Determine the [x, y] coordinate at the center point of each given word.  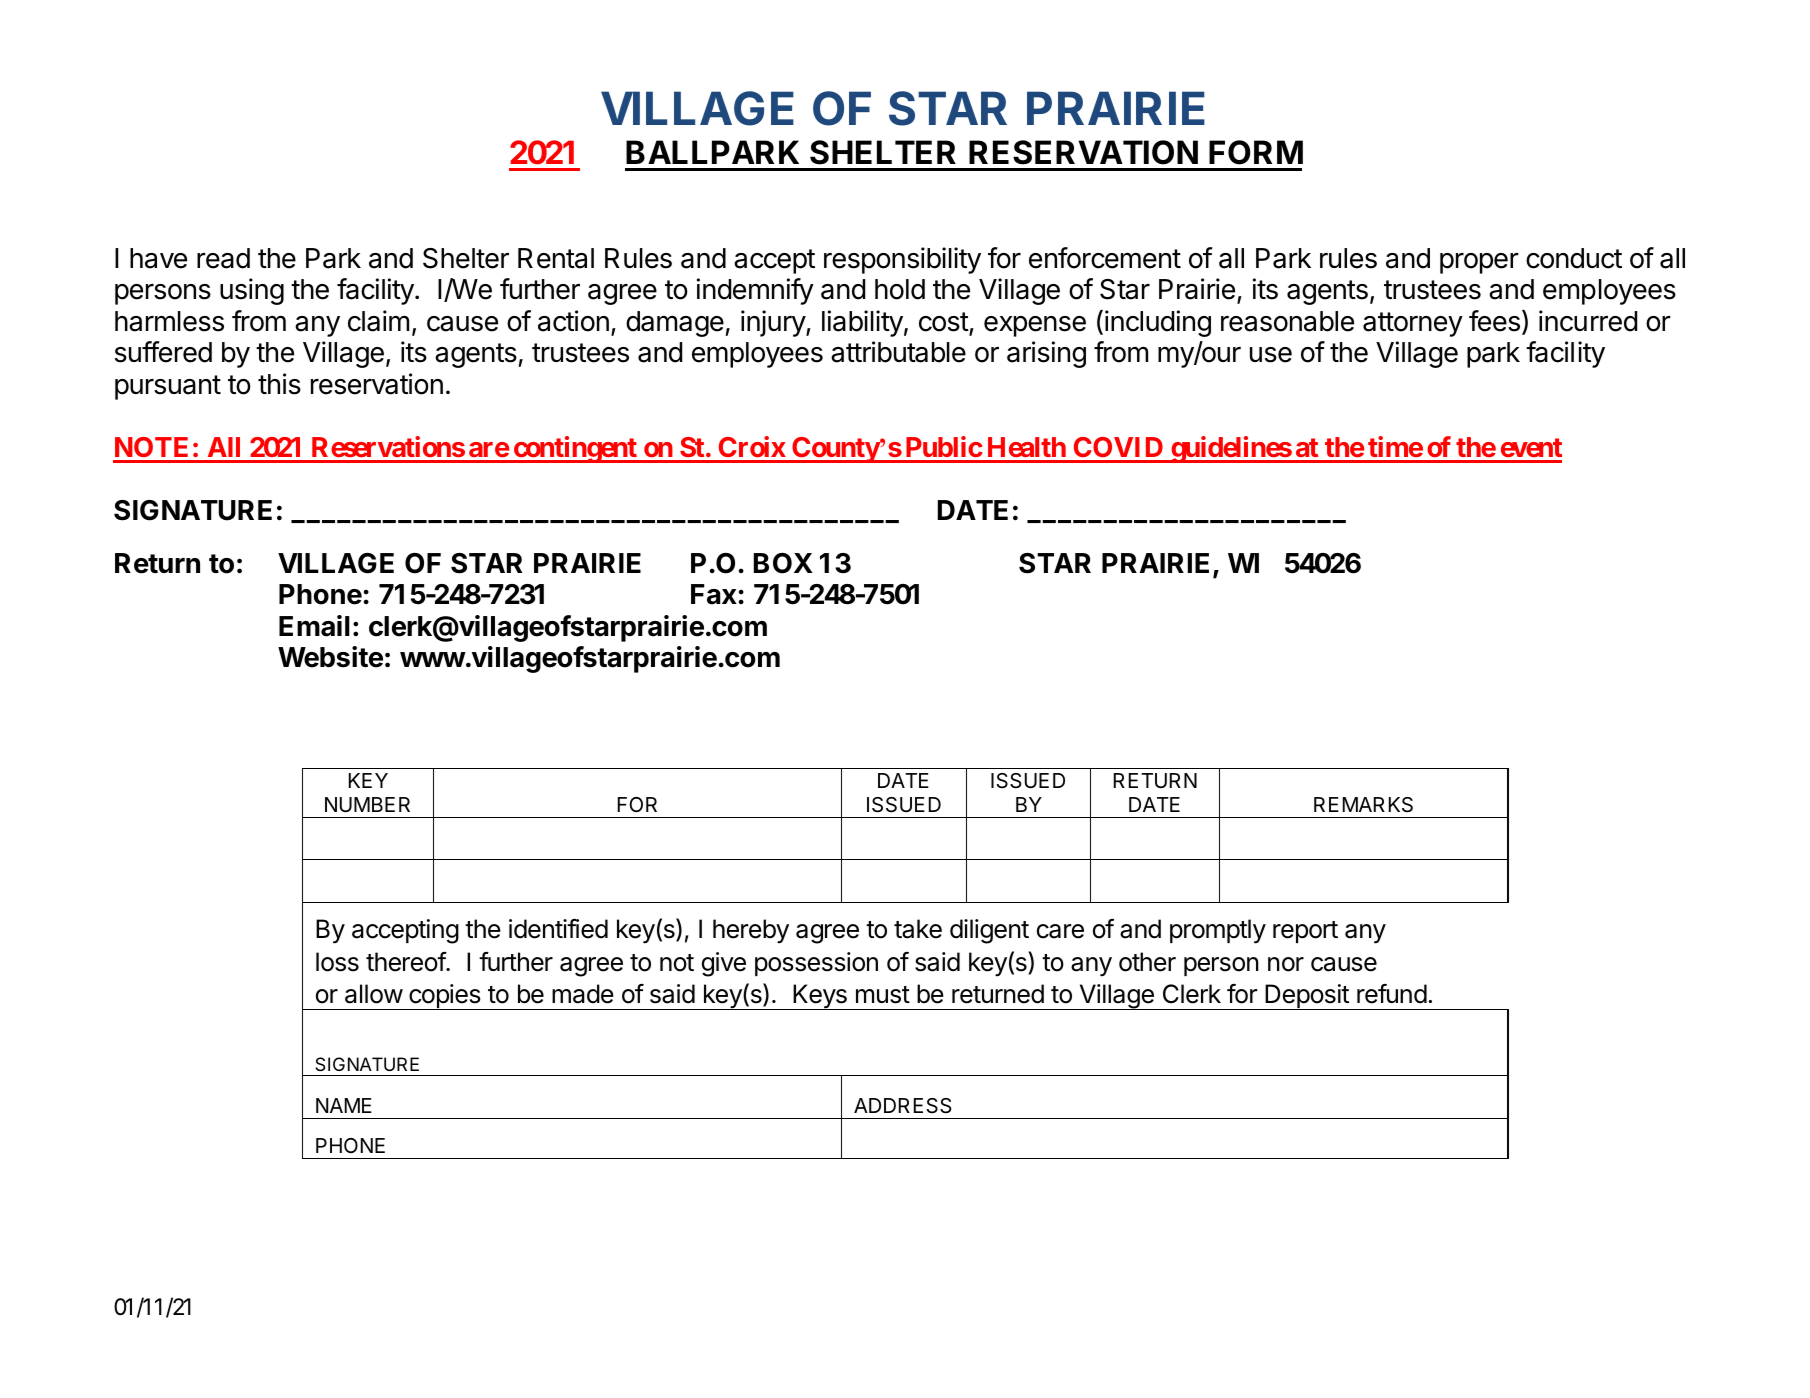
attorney [1413, 324]
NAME [344, 1105]
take [918, 929]
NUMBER [367, 805]
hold [900, 289]
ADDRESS [902, 1106]
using [252, 291]
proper [1479, 263]
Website [330, 657]
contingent [575, 449]
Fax [714, 594]
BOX [783, 563]
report [1305, 932]
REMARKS [1363, 805]
